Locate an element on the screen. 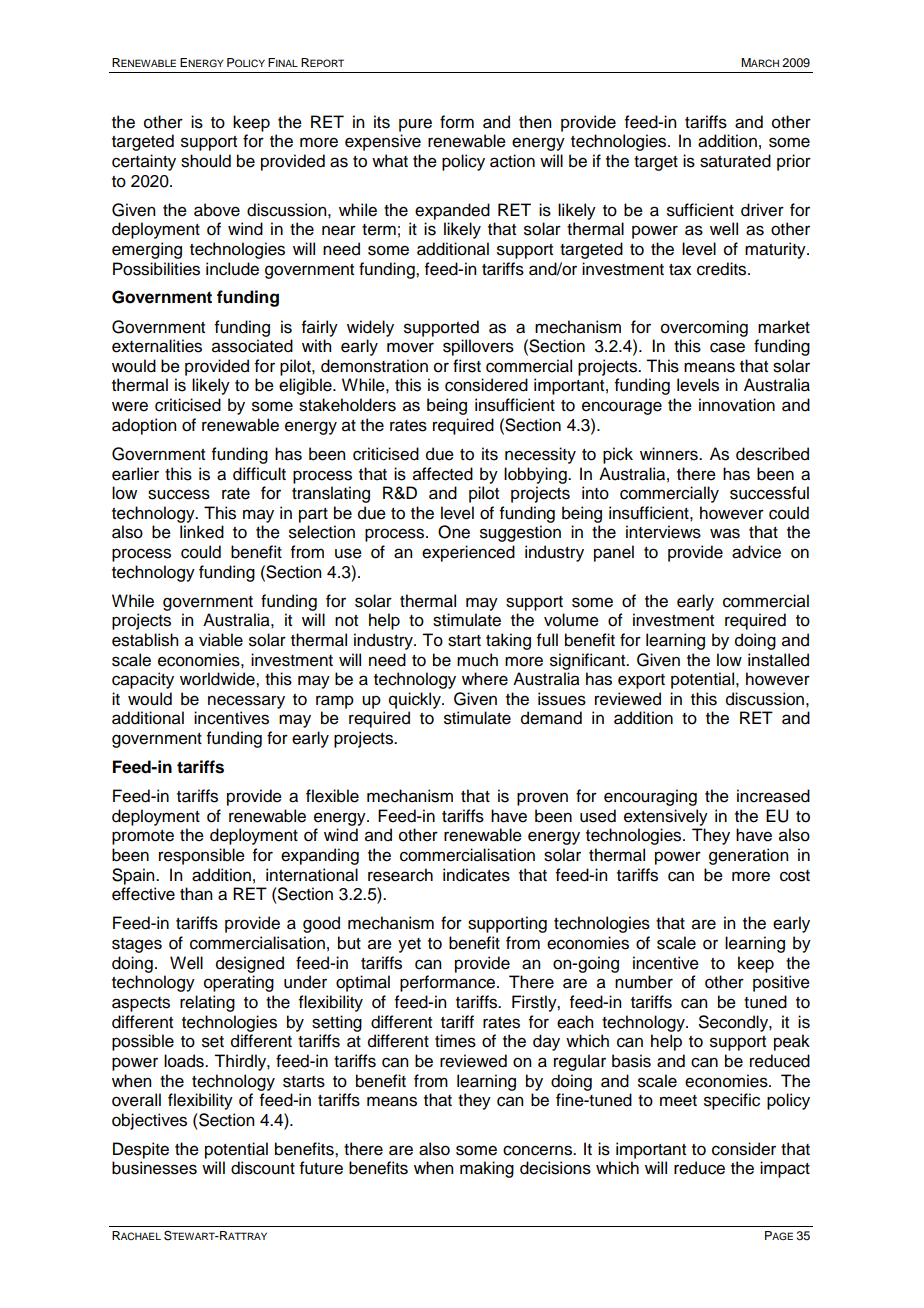 Image resolution: width=924 pixels, height=1308 pixels. should is located at coordinates (206, 161).
